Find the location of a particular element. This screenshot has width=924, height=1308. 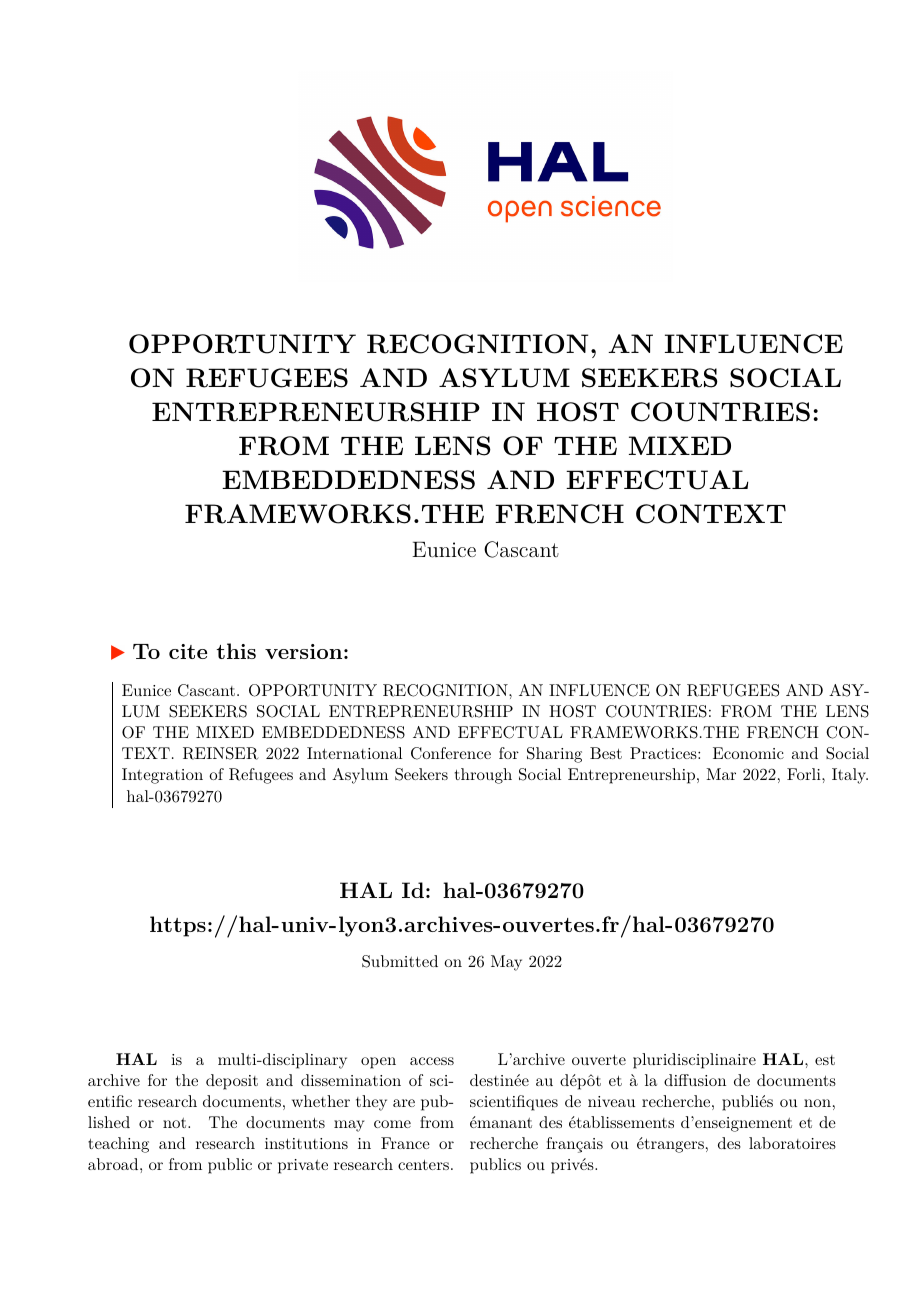

centers is located at coordinates (423, 1165).
